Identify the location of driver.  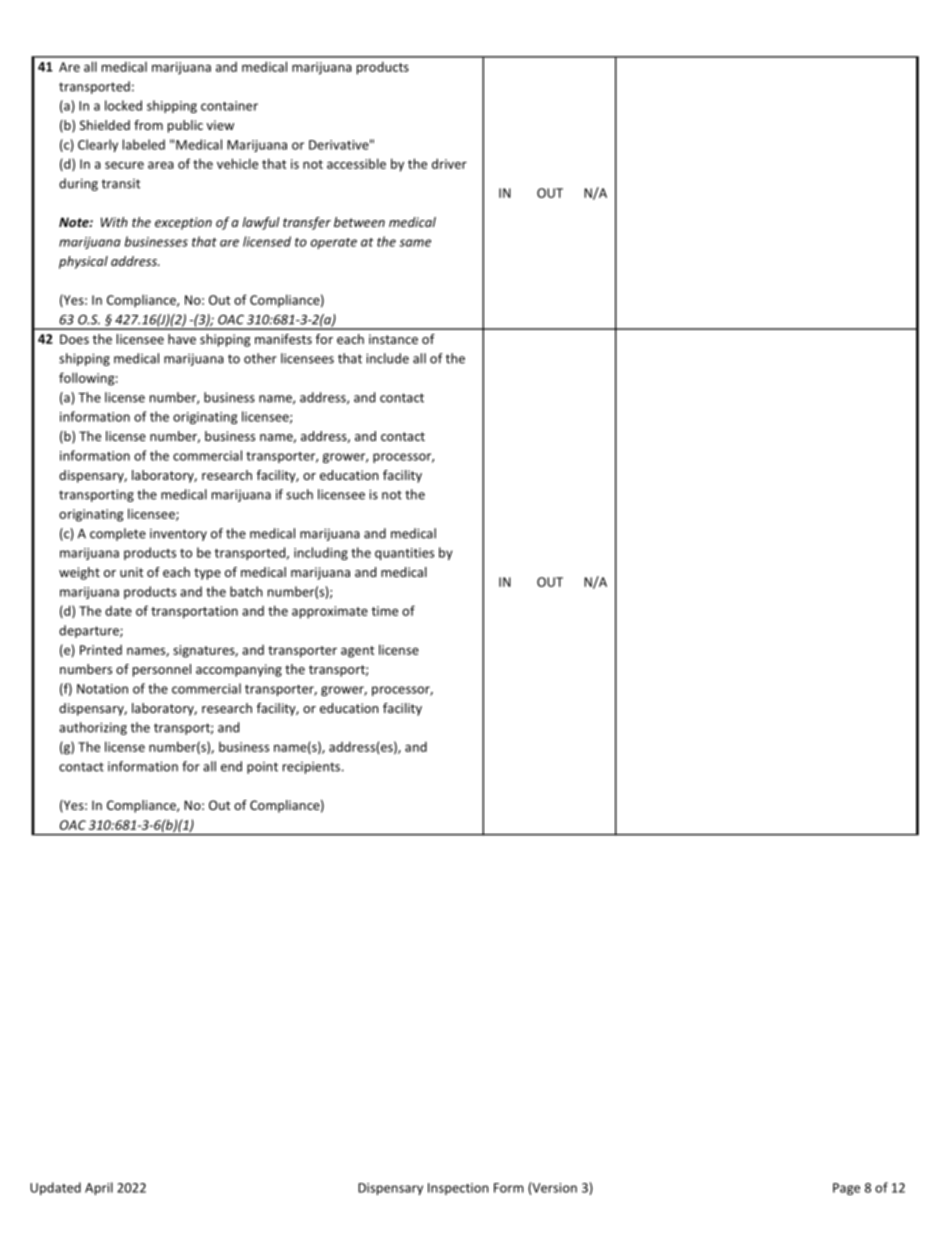
(449, 163).
